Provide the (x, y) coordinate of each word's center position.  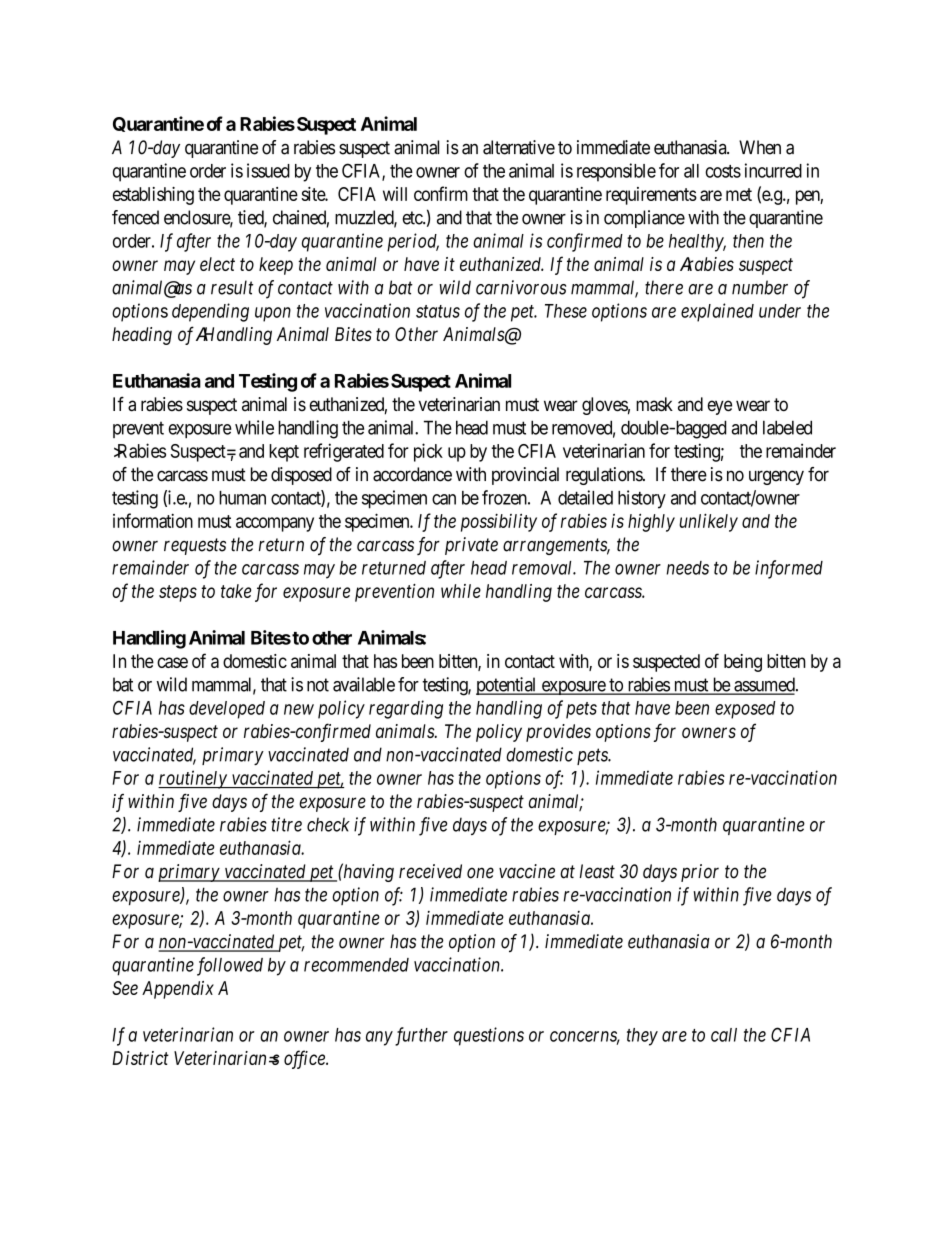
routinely (193, 779)
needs (687, 568)
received (430, 871)
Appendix (178, 990)
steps (178, 593)
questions (489, 1036)
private (471, 546)
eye (720, 407)
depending (210, 312)
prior (700, 873)
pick (428, 452)
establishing (153, 196)
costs (723, 171)
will (395, 194)
